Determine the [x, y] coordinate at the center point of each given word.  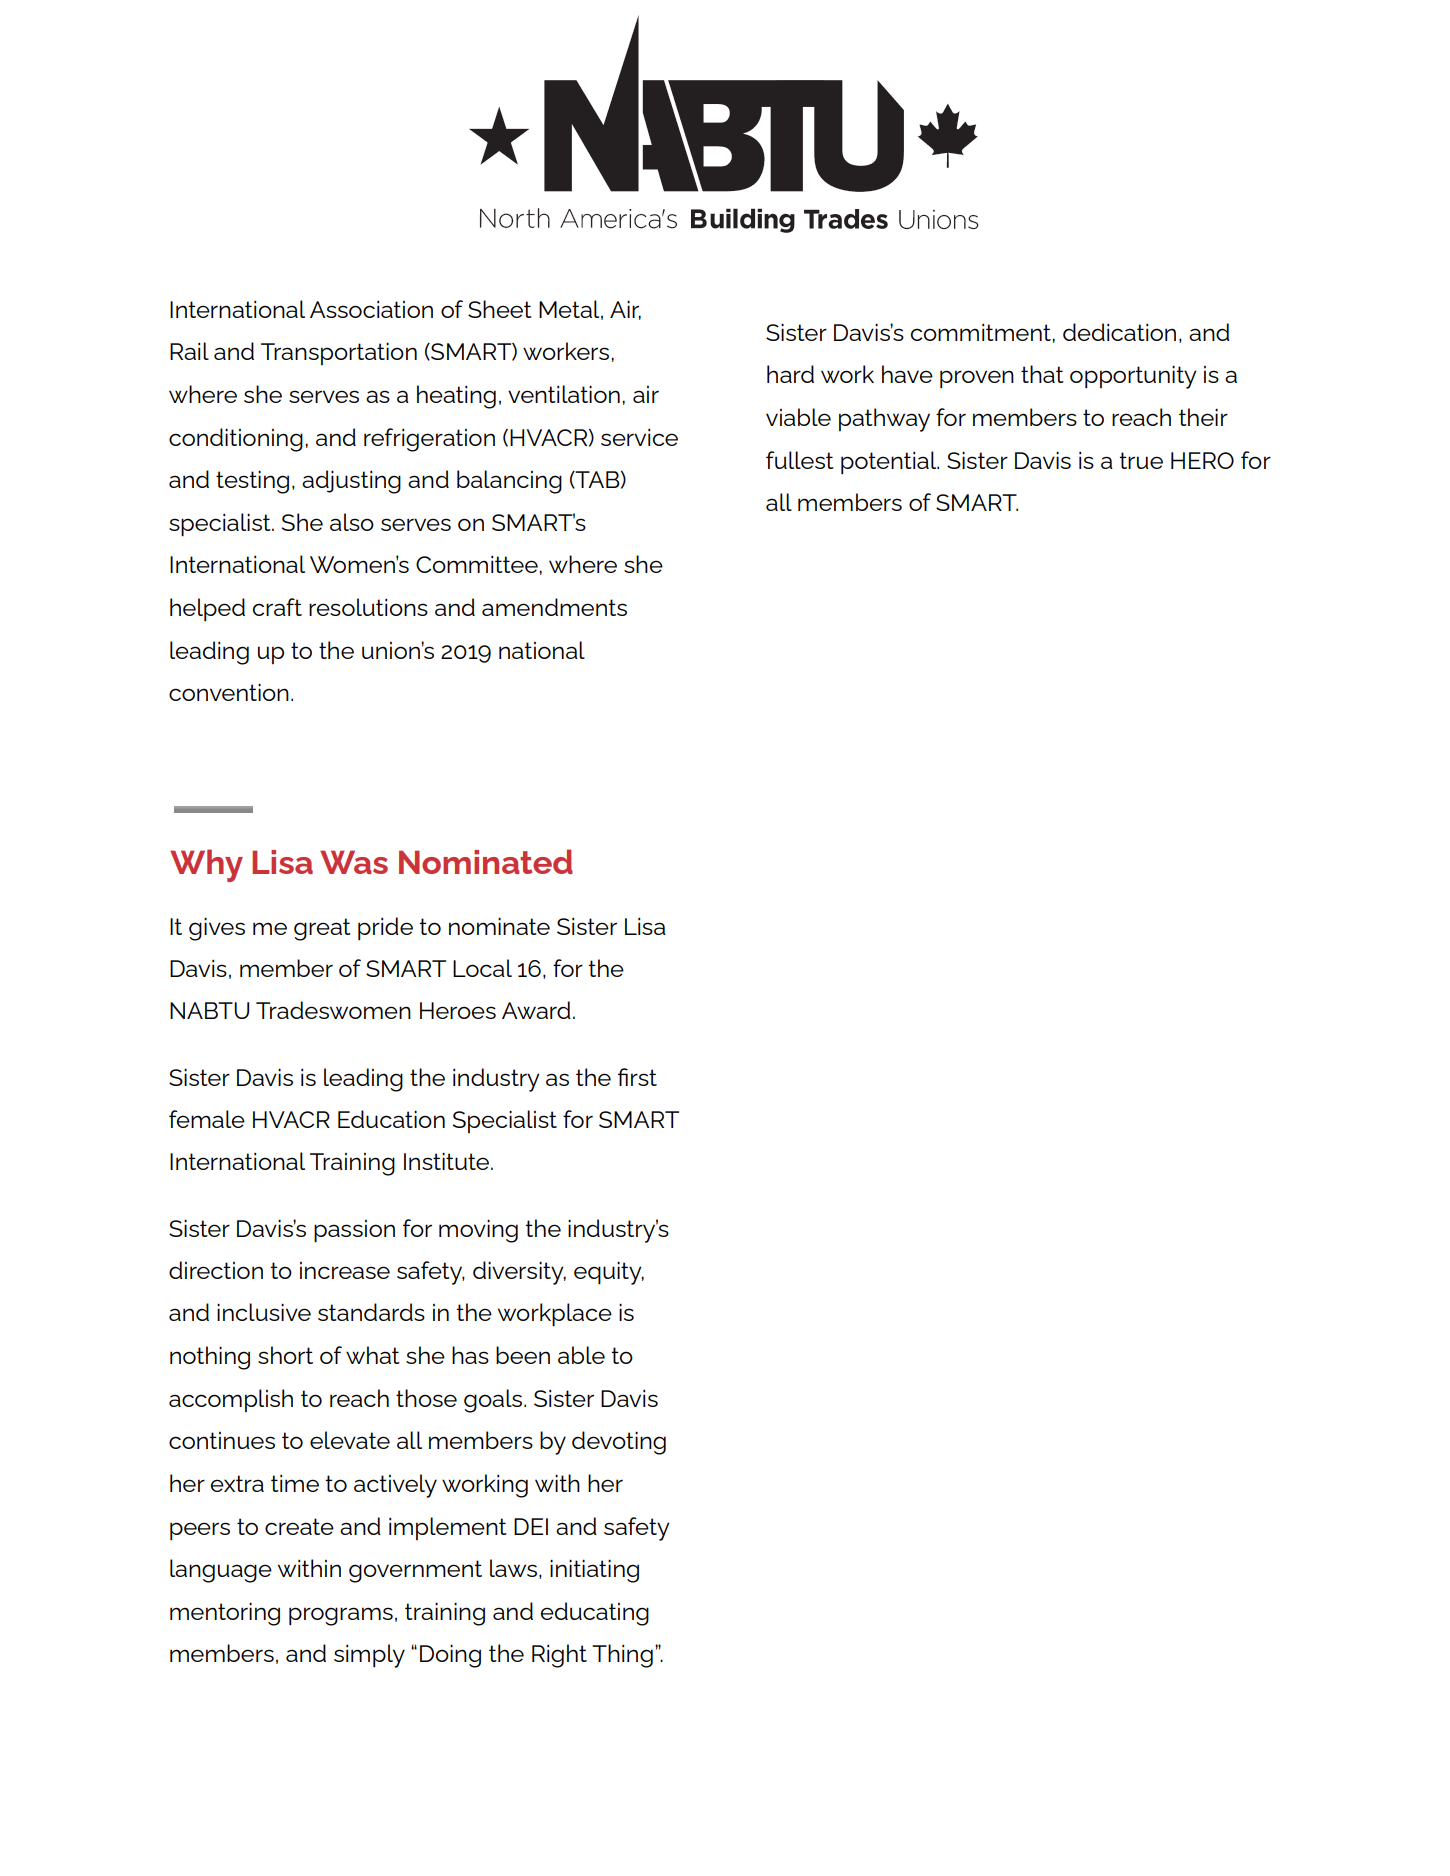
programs [341, 1616]
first [637, 1077]
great [322, 929]
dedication [1119, 332]
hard [790, 374]
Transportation [339, 354]
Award [536, 1010]
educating [595, 1614]
